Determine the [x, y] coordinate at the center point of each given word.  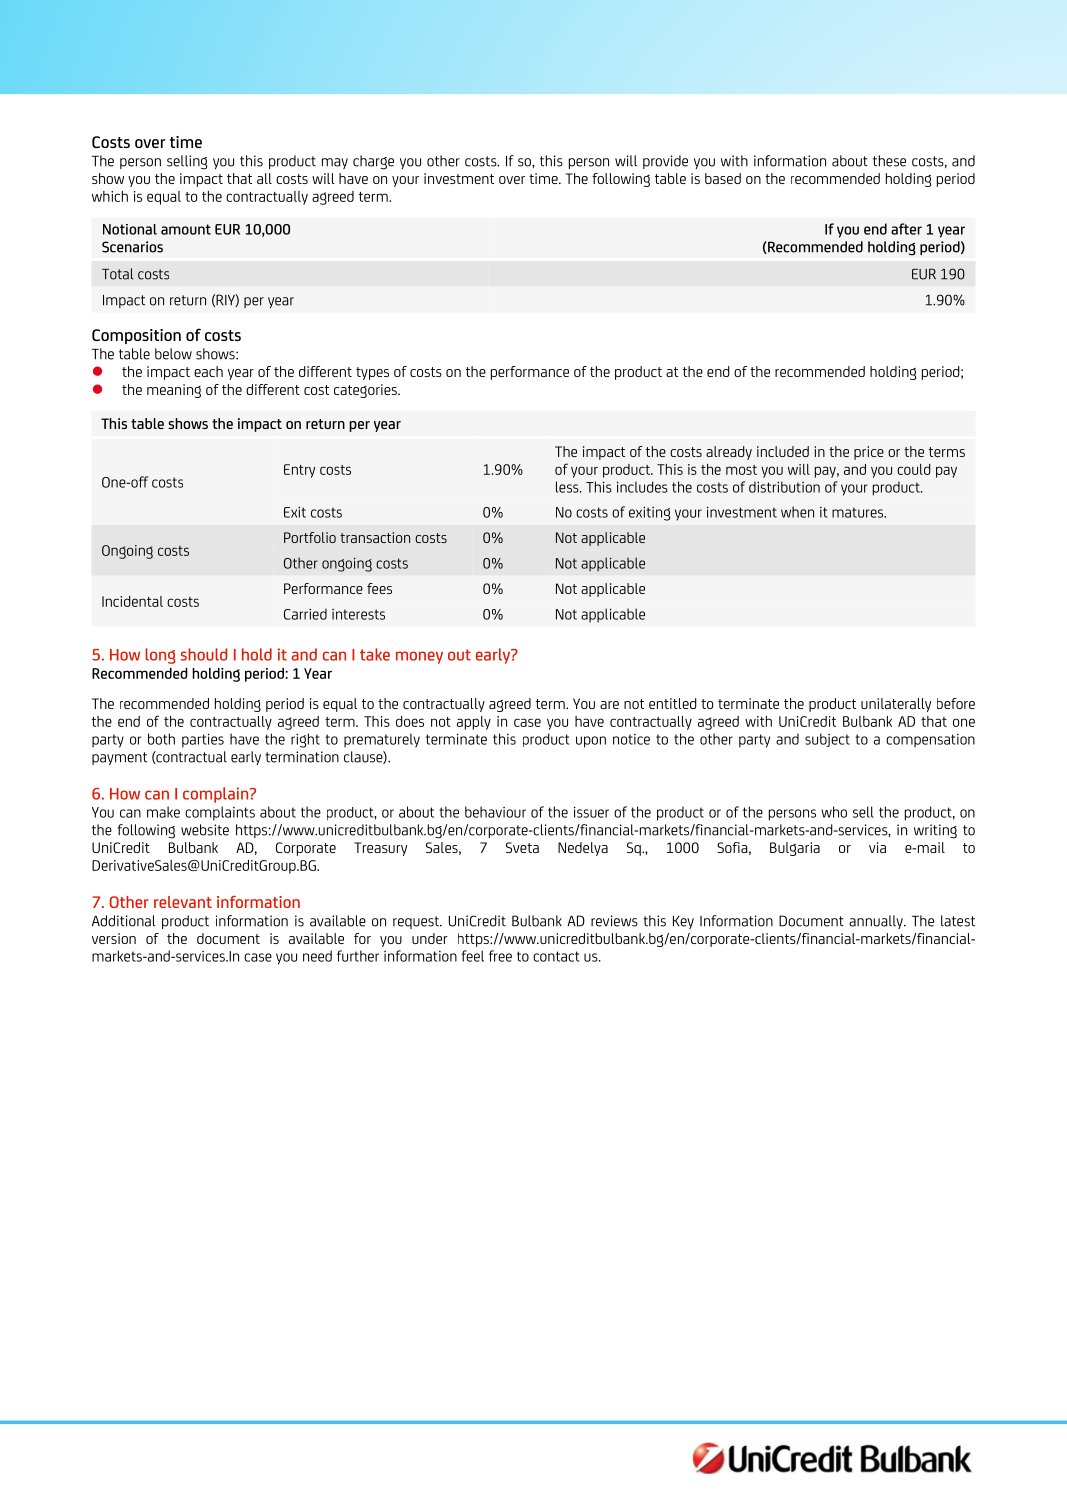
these [889, 161]
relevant [183, 902]
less [568, 487]
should [204, 654]
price [869, 453]
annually [877, 922]
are [609, 705]
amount [186, 229]
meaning [174, 391]
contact [556, 956]
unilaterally [896, 705]
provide [665, 162]
